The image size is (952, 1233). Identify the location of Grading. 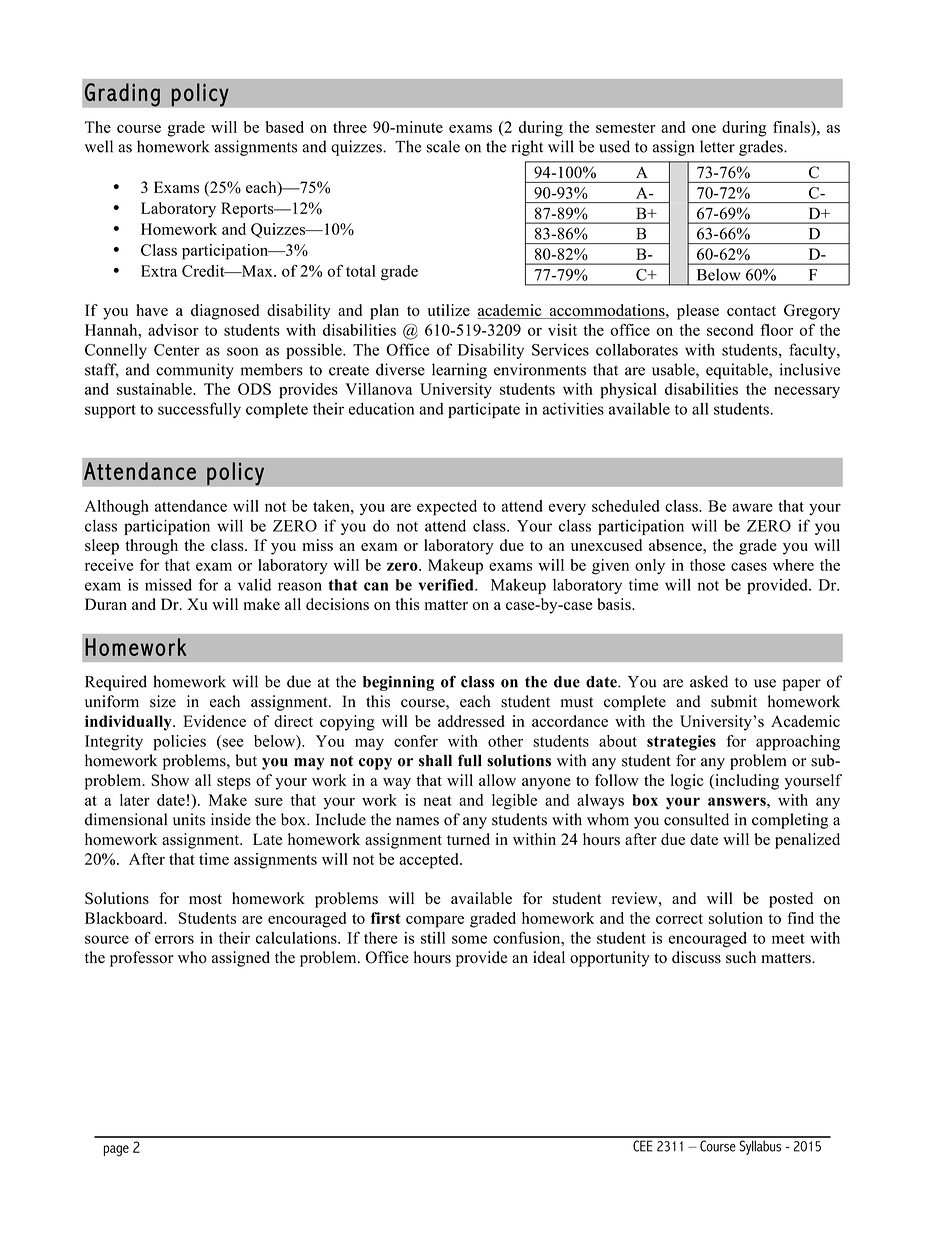
(122, 95).
